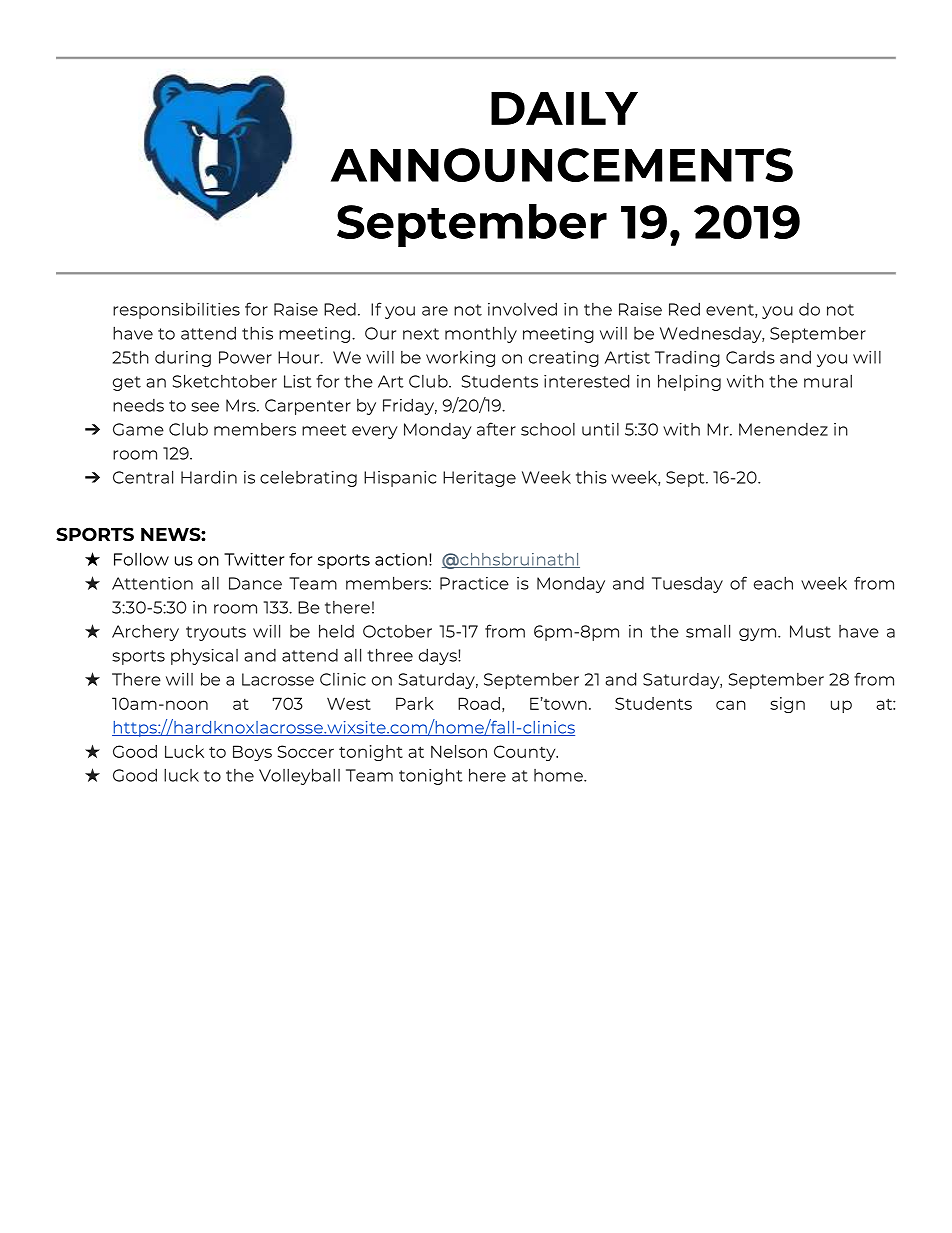 Image resolution: width=952 pixels, height=1233 pixels. I want to click on responsibilities, so click(176, 311).
